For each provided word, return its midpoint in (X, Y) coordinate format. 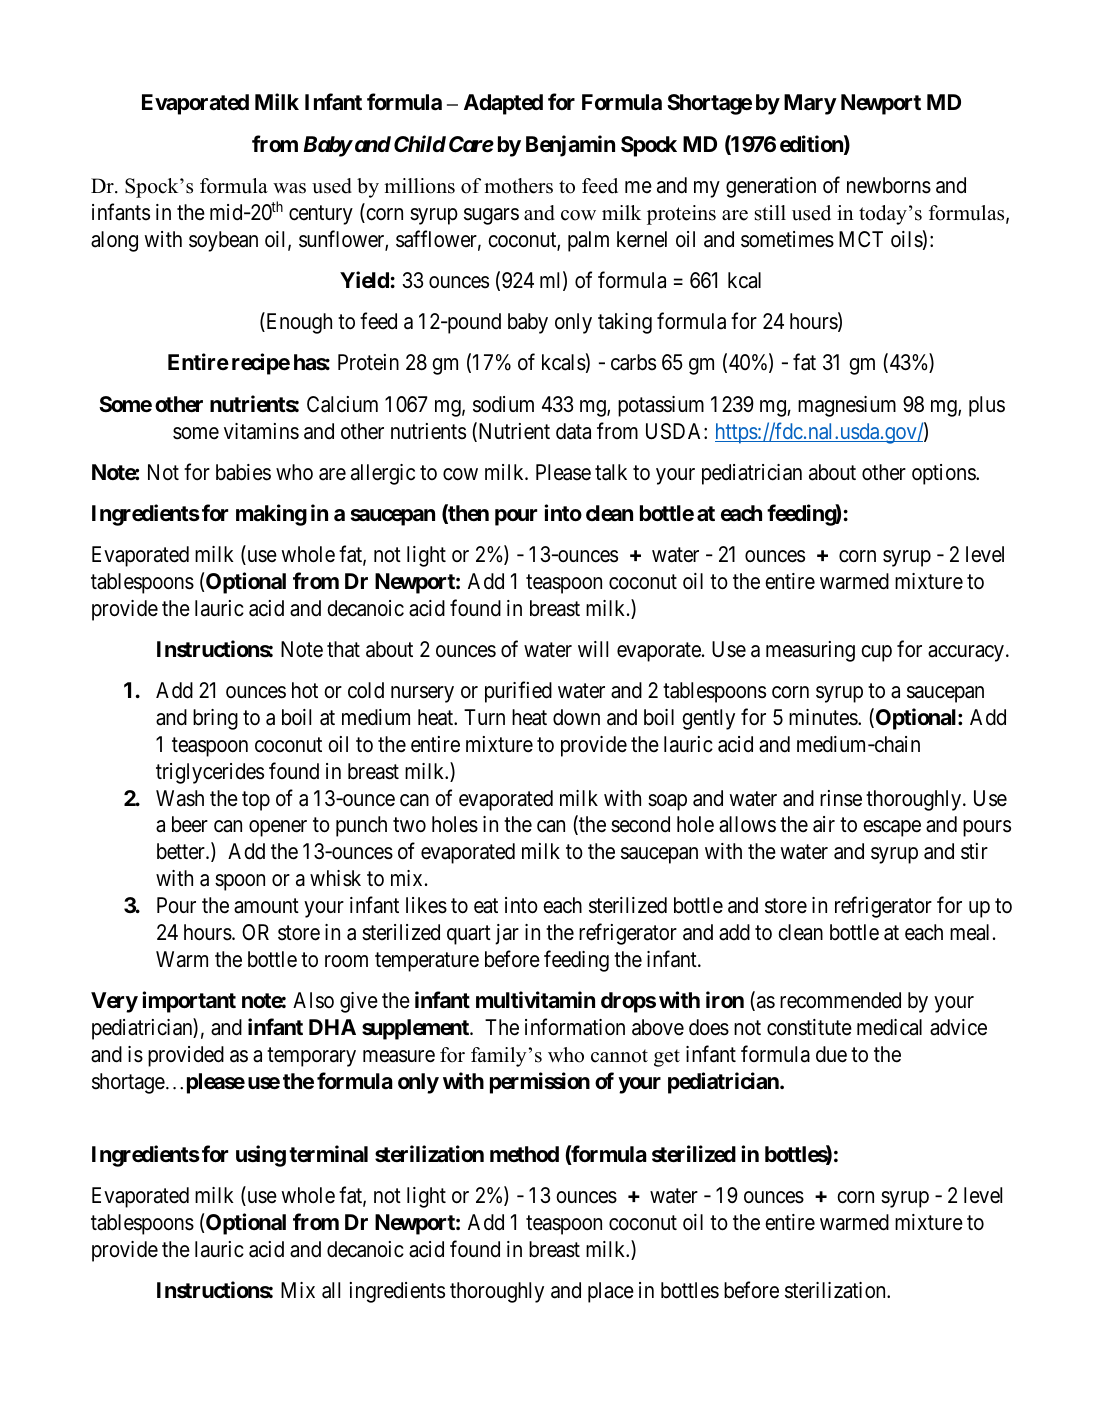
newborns (889, 185)
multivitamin (535, 1000)
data (573, 431)
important (189, 1002)
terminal (328, 1154)
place (611, 1292)
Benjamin (570, 146)
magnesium (847, 406)
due (831, 1054)
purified (518, 692)
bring (215, 719)
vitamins (261, 431)
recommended (840, 1000)
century (321, 215)
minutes (824, 717)
